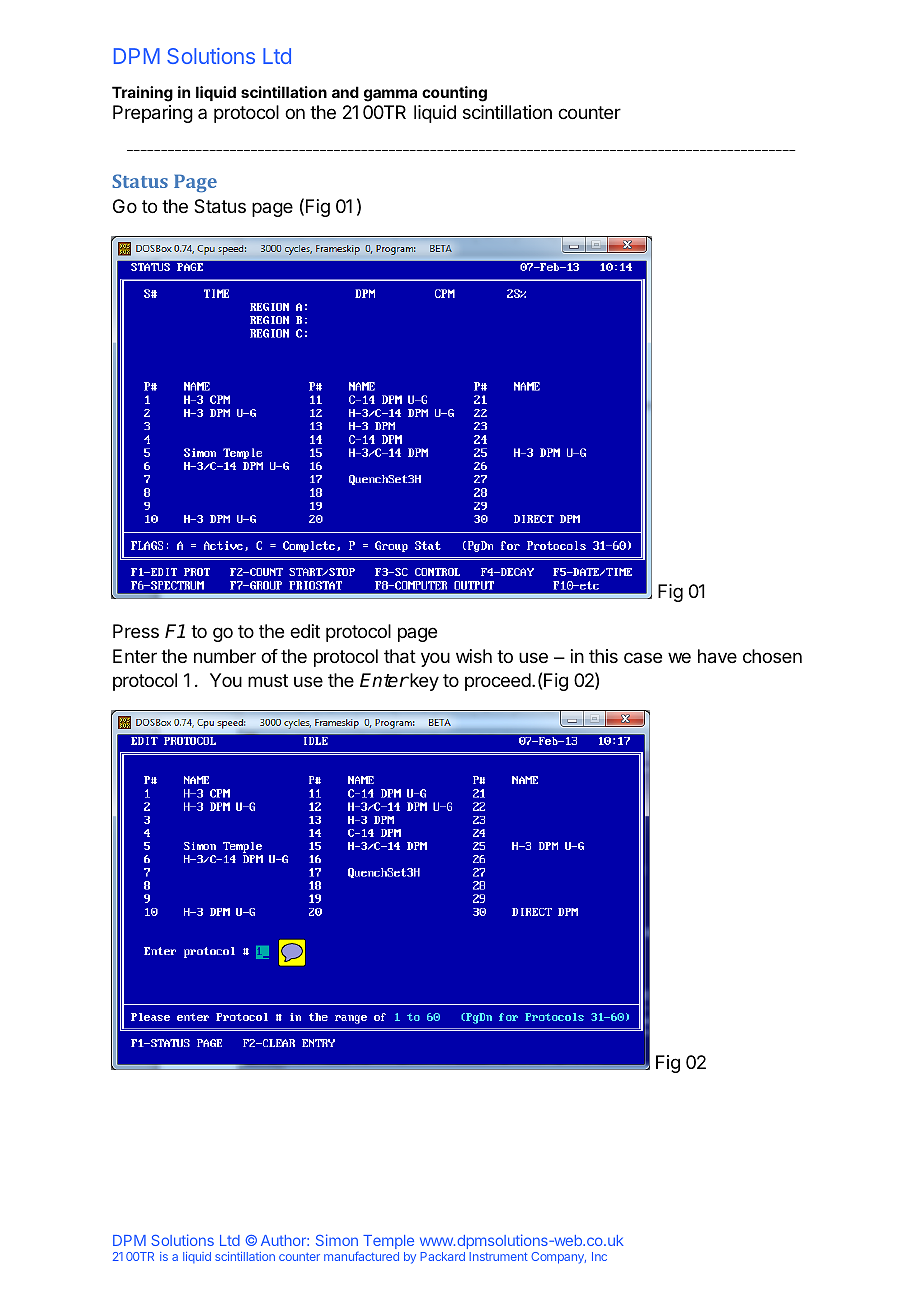 Image resolution: width=924 pixels, height=1308 pixels. What do you see at coordinates (337, 1240) in the page?
I see `Simon` at bounding box center [337, 1240].
